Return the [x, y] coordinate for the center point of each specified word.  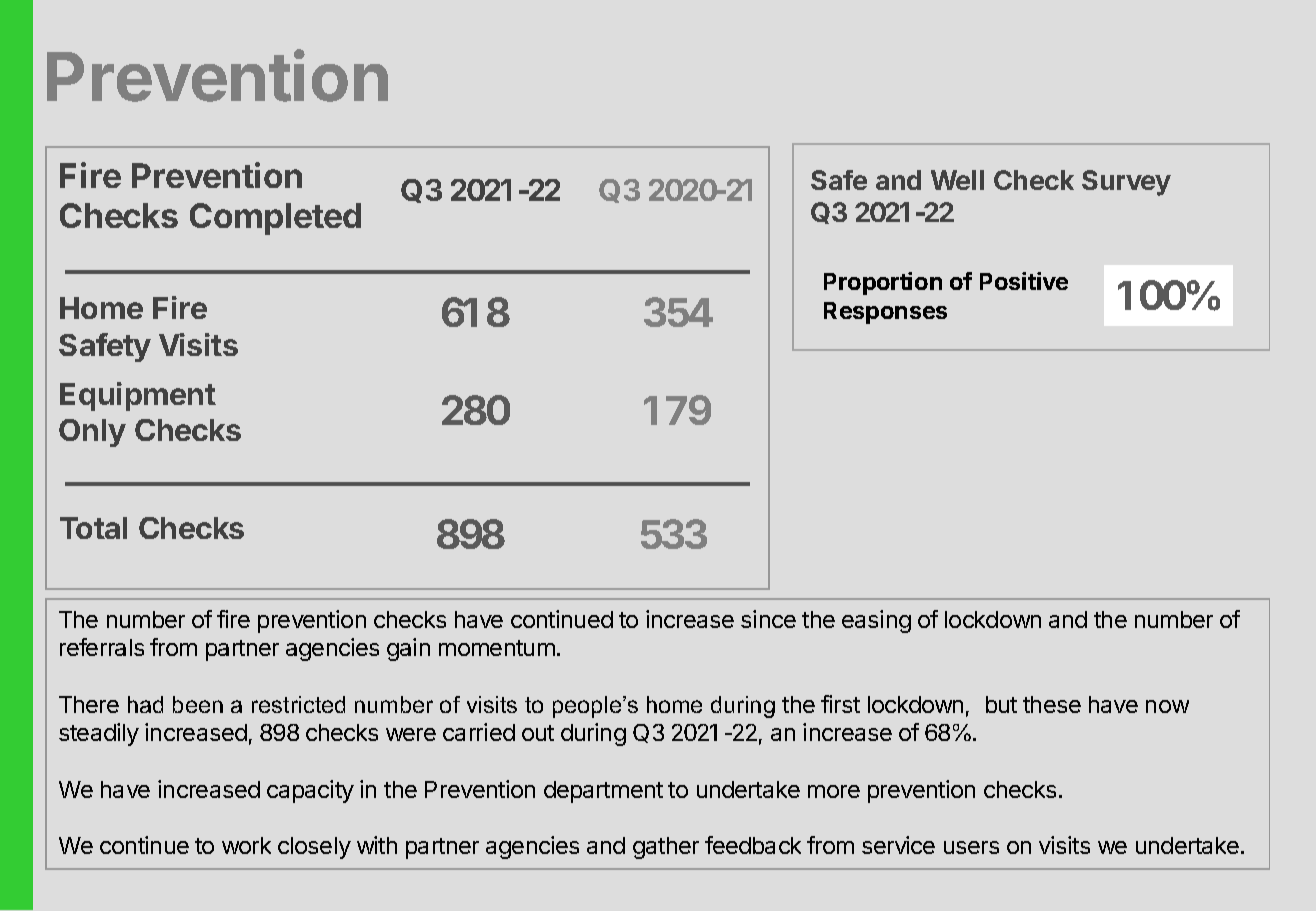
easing [876, 621]
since [768, 619]
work [246, 845]
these [1052, 704]
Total [93, 528]
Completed [275, 219]
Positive [1024, 281]
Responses [885, 313]
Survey [1126, 183]
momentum [497, 648]
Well [957, 180]
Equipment [138, 396]
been [198, 704]
